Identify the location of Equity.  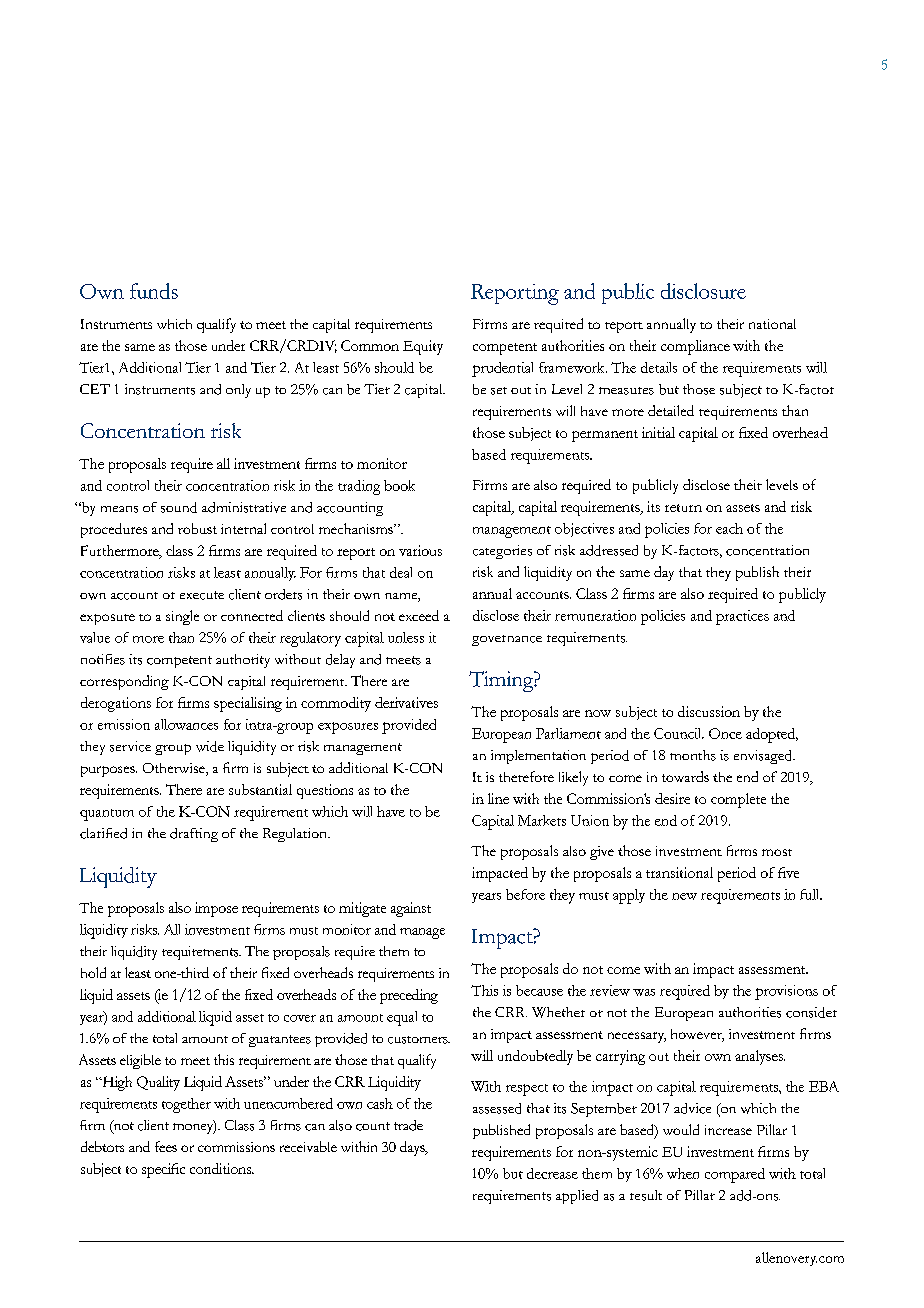
(423, 347).
